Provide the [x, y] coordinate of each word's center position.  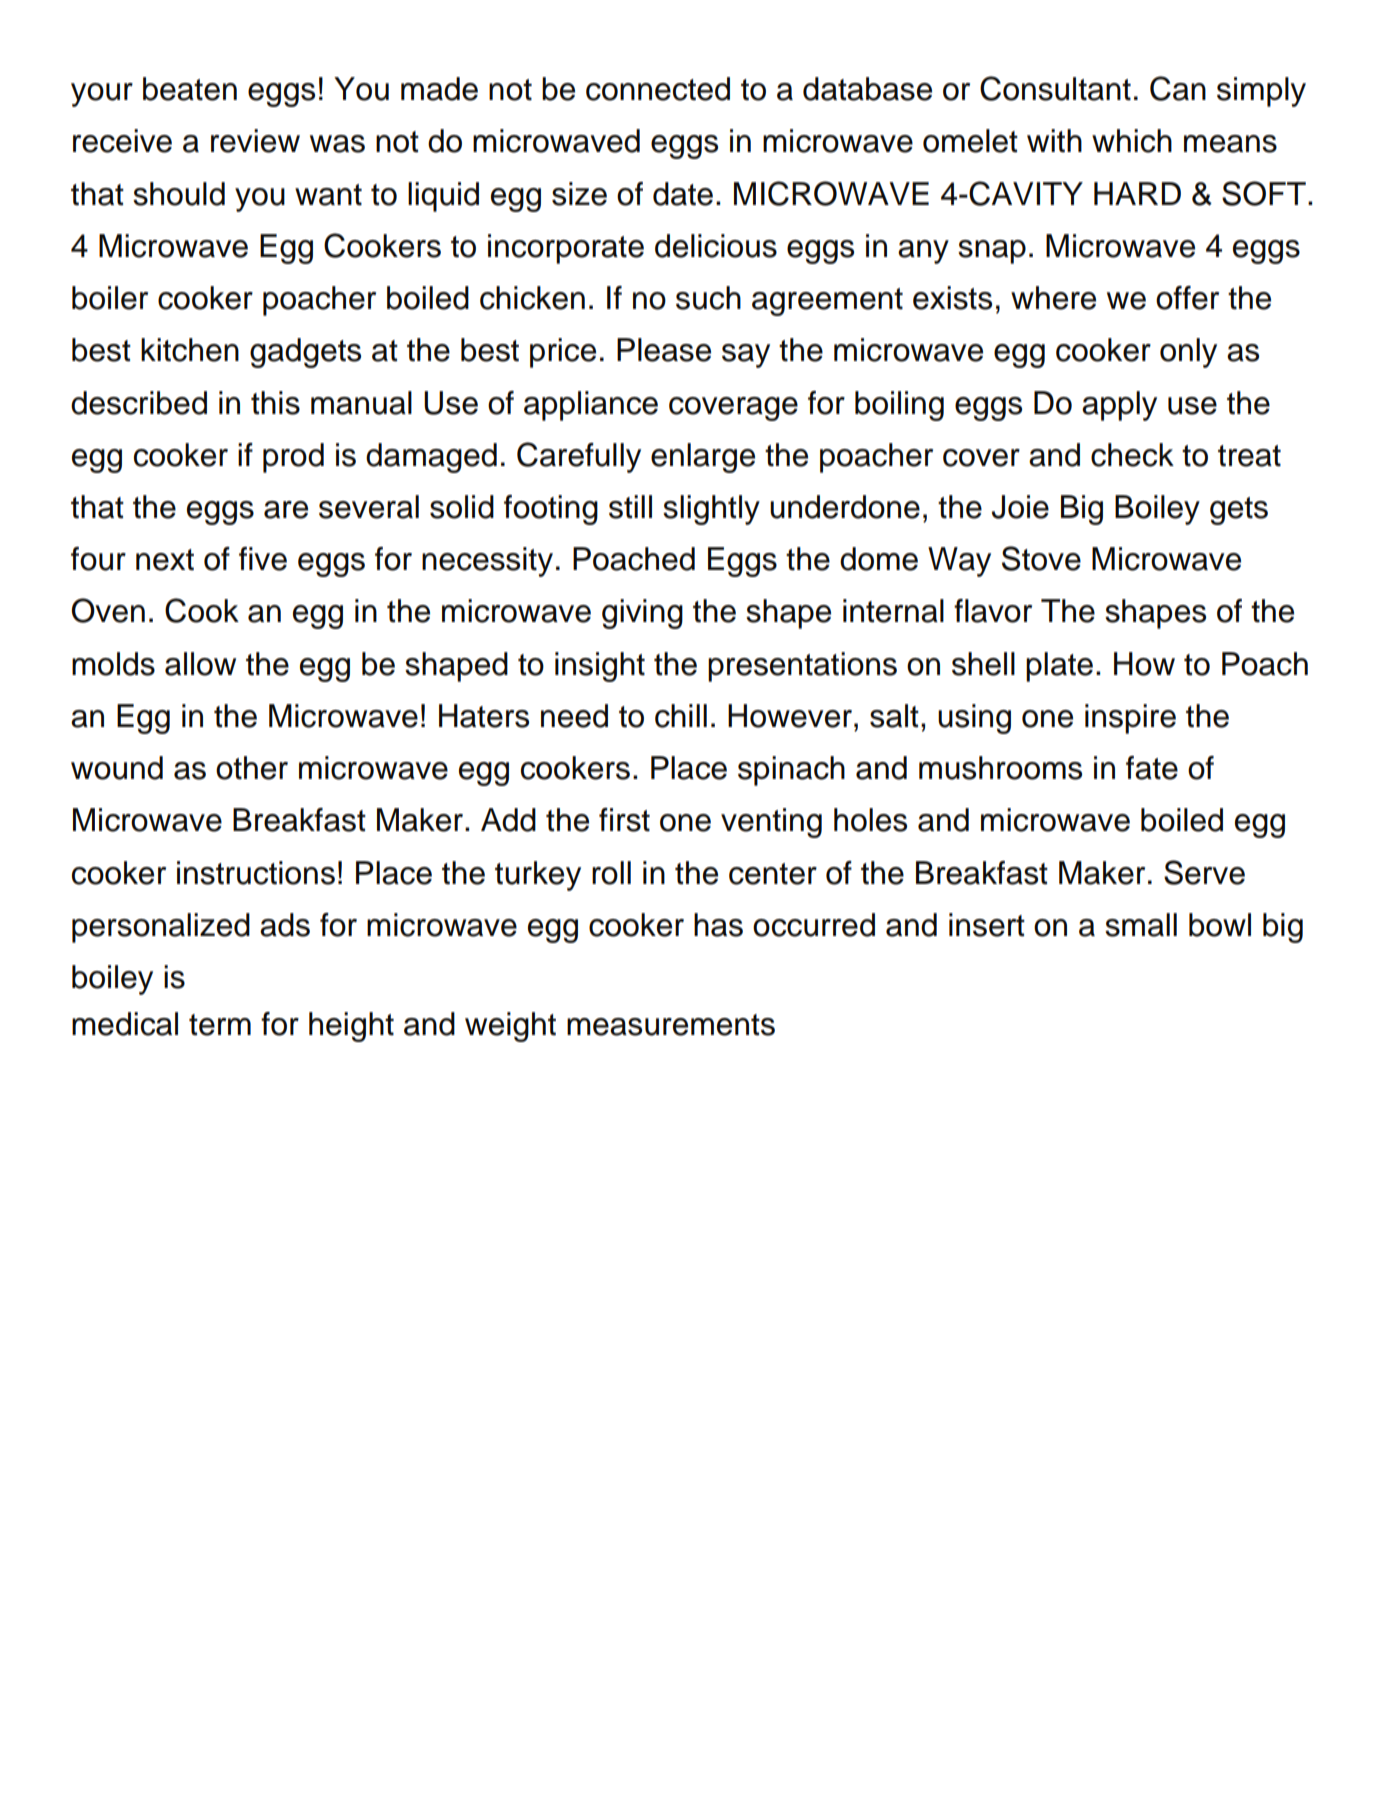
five [263, 559]
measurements [671, 1025]
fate [1152, 768]
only [1188, 353]
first [624, 820]
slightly [711, 510]
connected [658, 89]
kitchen [190, 350]
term [220, 1025]
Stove [1041, 558]
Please [664, 350]
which [1132, 141]
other [252, 768]
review [255, 141]
